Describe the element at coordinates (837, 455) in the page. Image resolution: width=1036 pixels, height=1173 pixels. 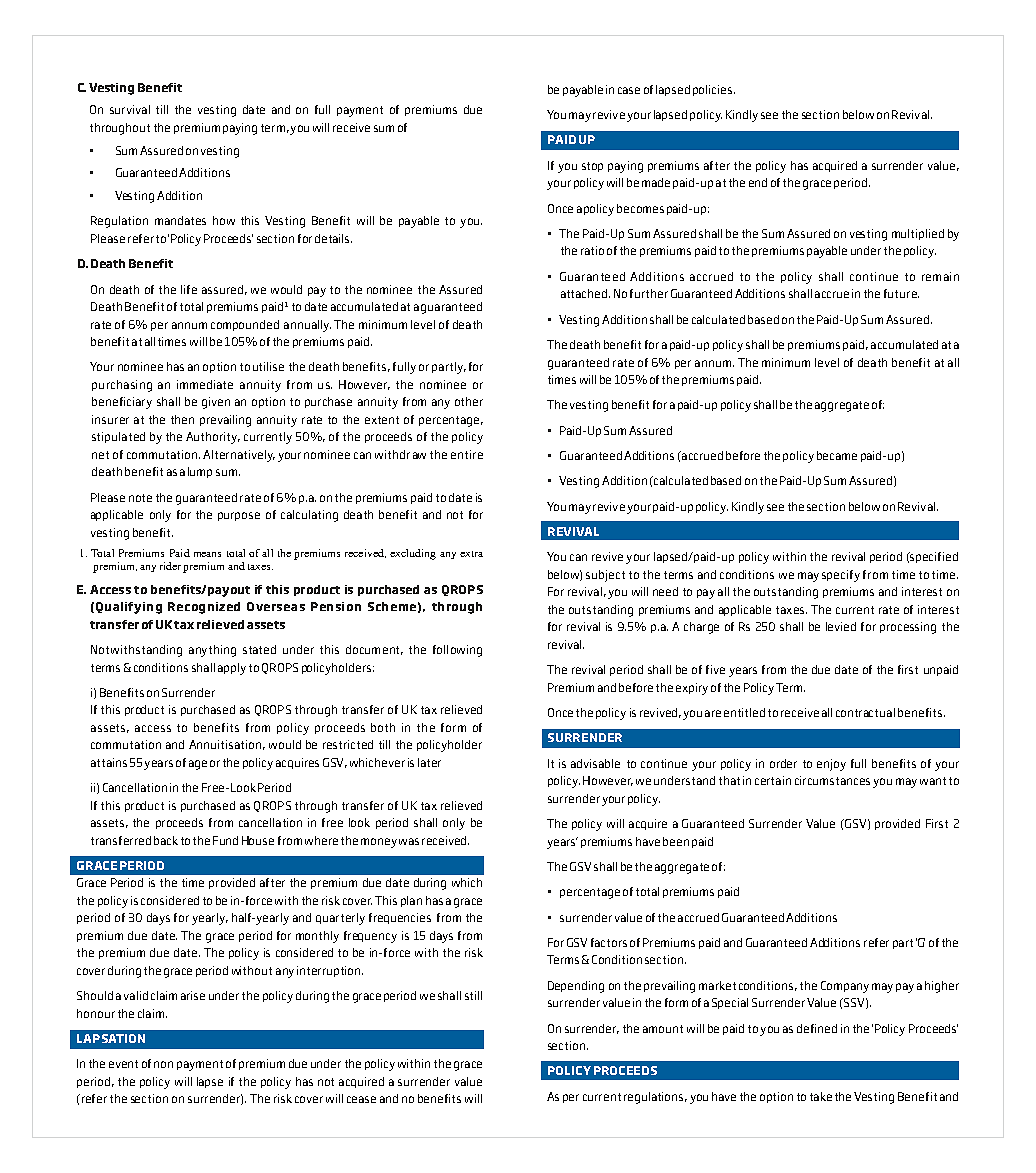
I see `became` at that location.
